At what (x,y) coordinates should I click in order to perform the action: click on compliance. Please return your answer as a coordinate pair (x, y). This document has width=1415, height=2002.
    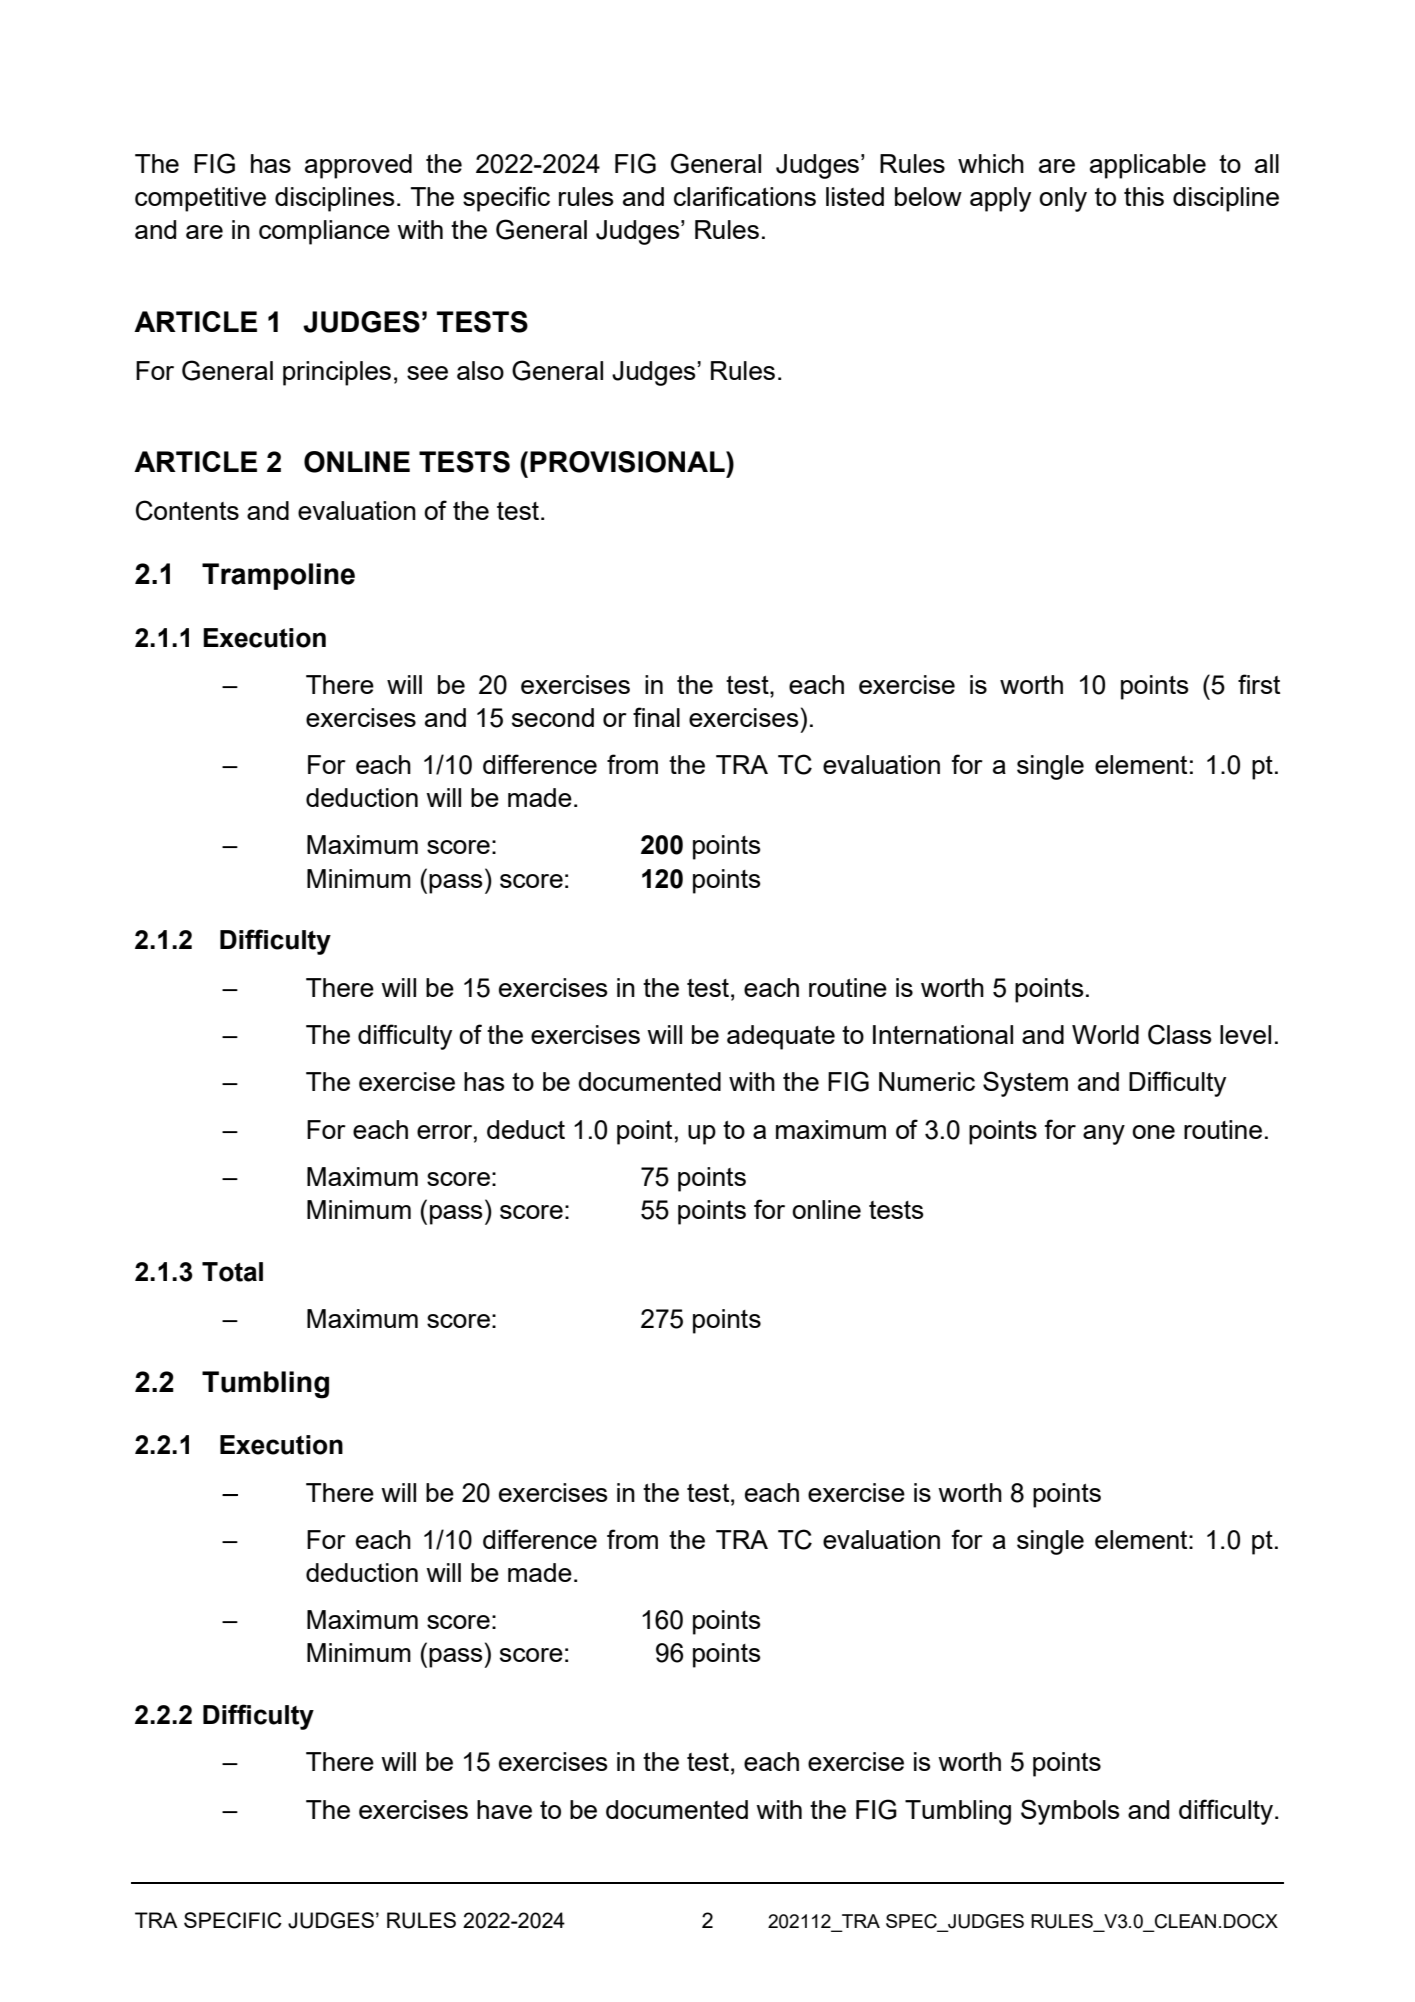
    Looking at the image, I should click on (324, 232).
